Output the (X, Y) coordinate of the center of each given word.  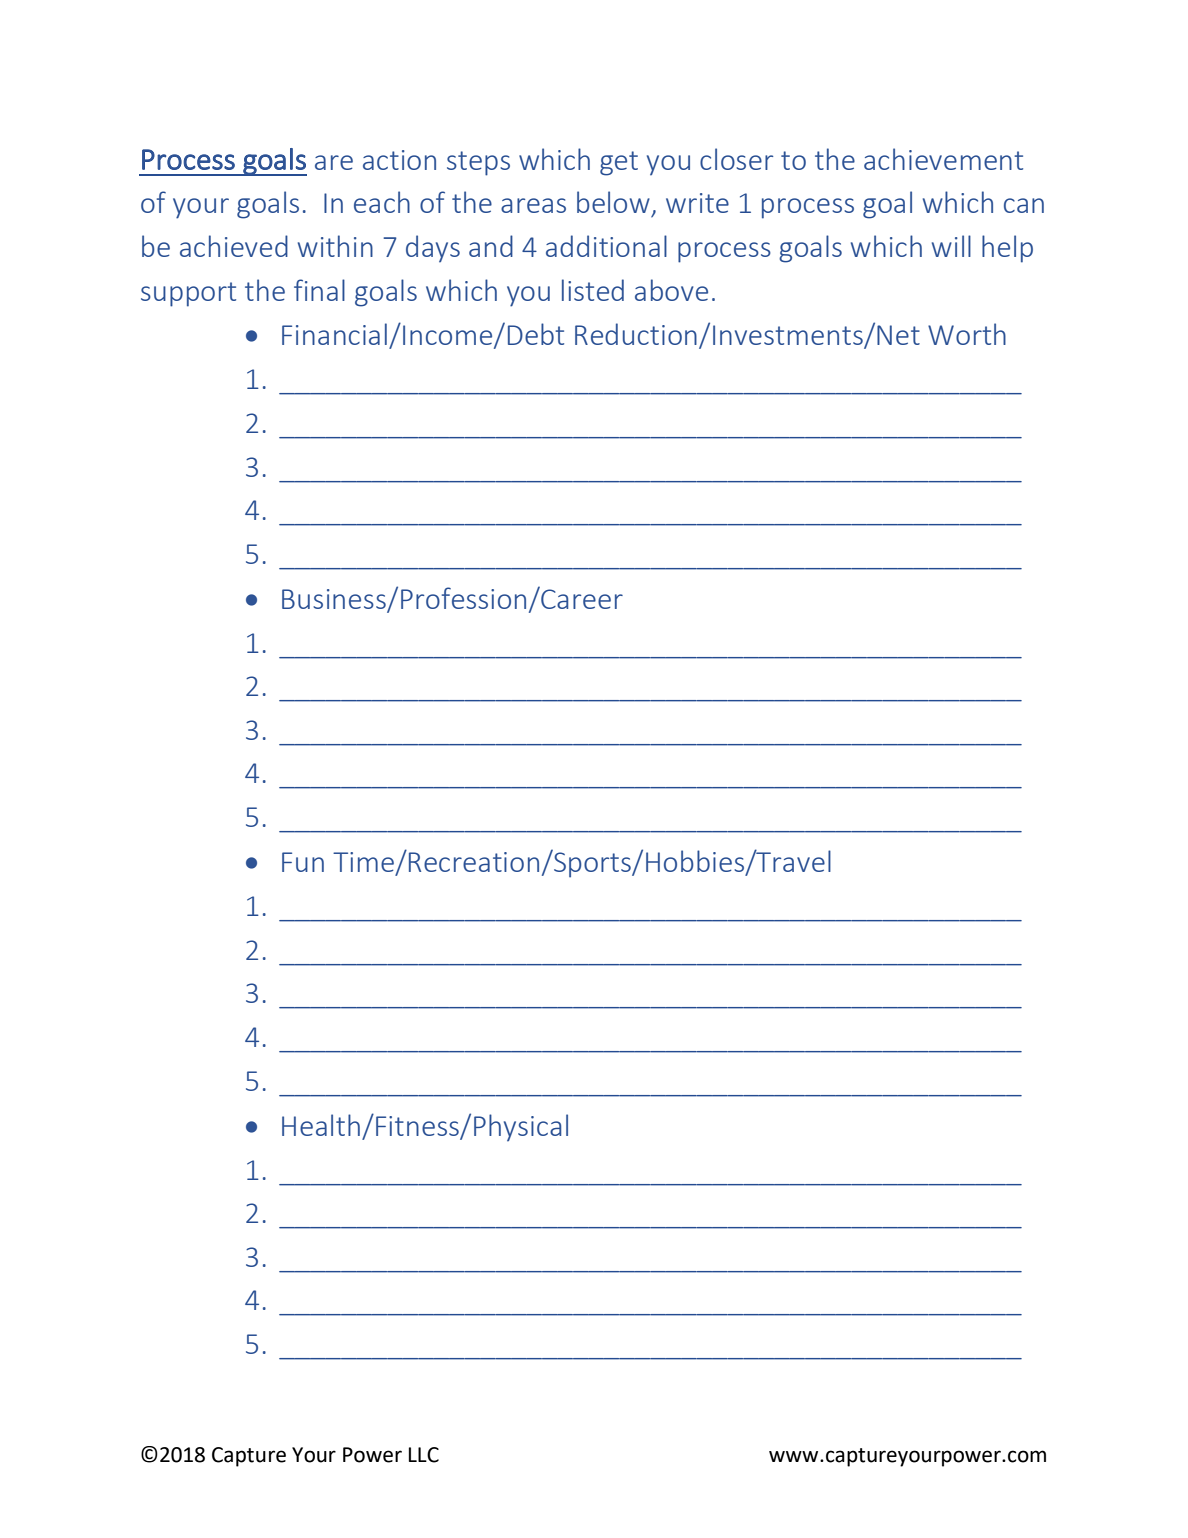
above (671, 290)
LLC (424, 1455)
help (1007, 249)
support (188, 294)
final (319, 290)
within (335, 246)
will (951, 246)
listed (593, 290)
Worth (967, 334)
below (613, 202)
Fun (303, 862)
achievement (943, 159)
